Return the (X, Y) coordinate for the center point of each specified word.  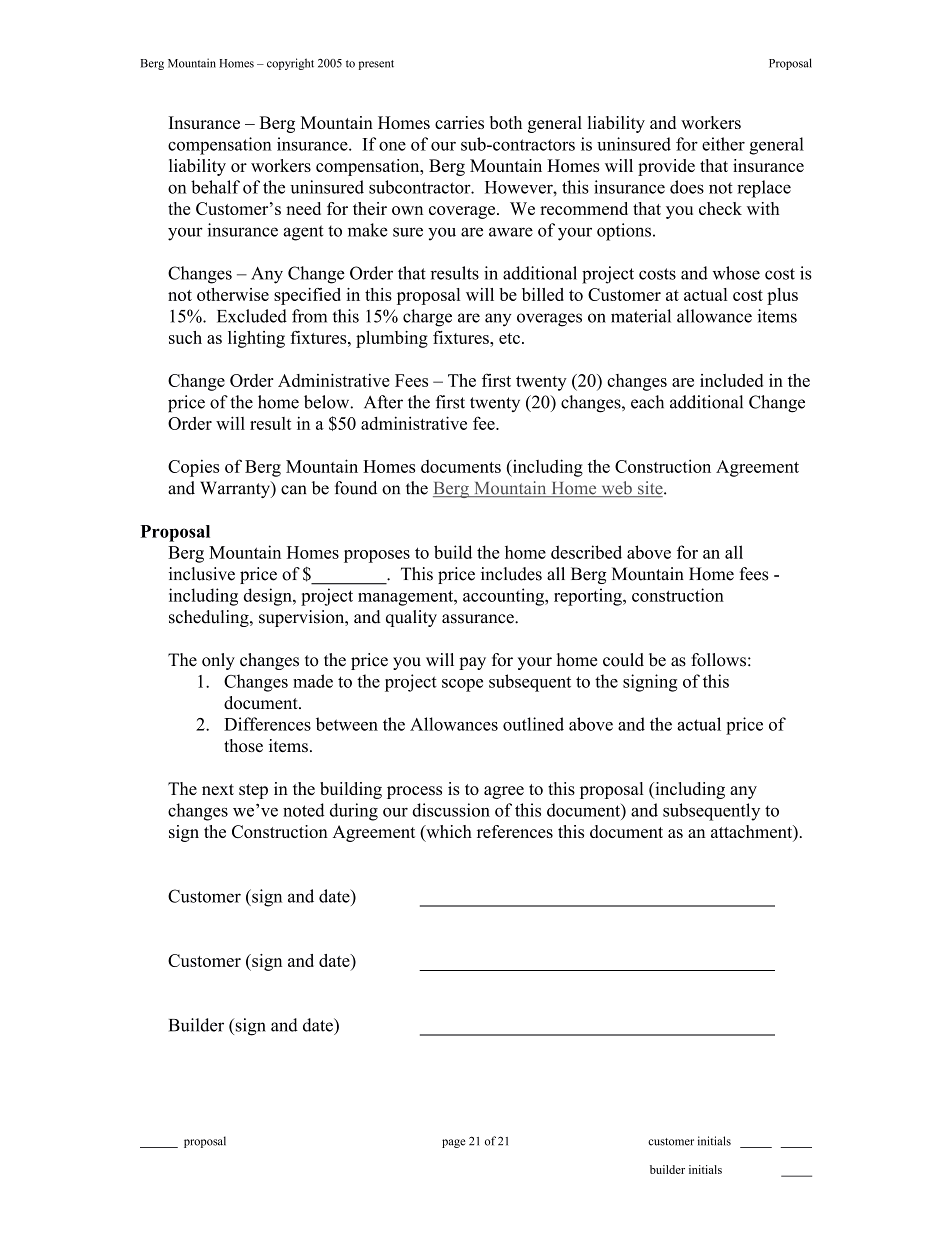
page (453, 1143)
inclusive (202, 574)
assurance (479, 619)
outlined (533, 724)
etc (509, 338)
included (732, 380)
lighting (256, 339)
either (723, 144)
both (506, 122)
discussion (451, 810)
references (515, 831)
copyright (290, 64)
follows (718, 660)
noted (304, 810)
